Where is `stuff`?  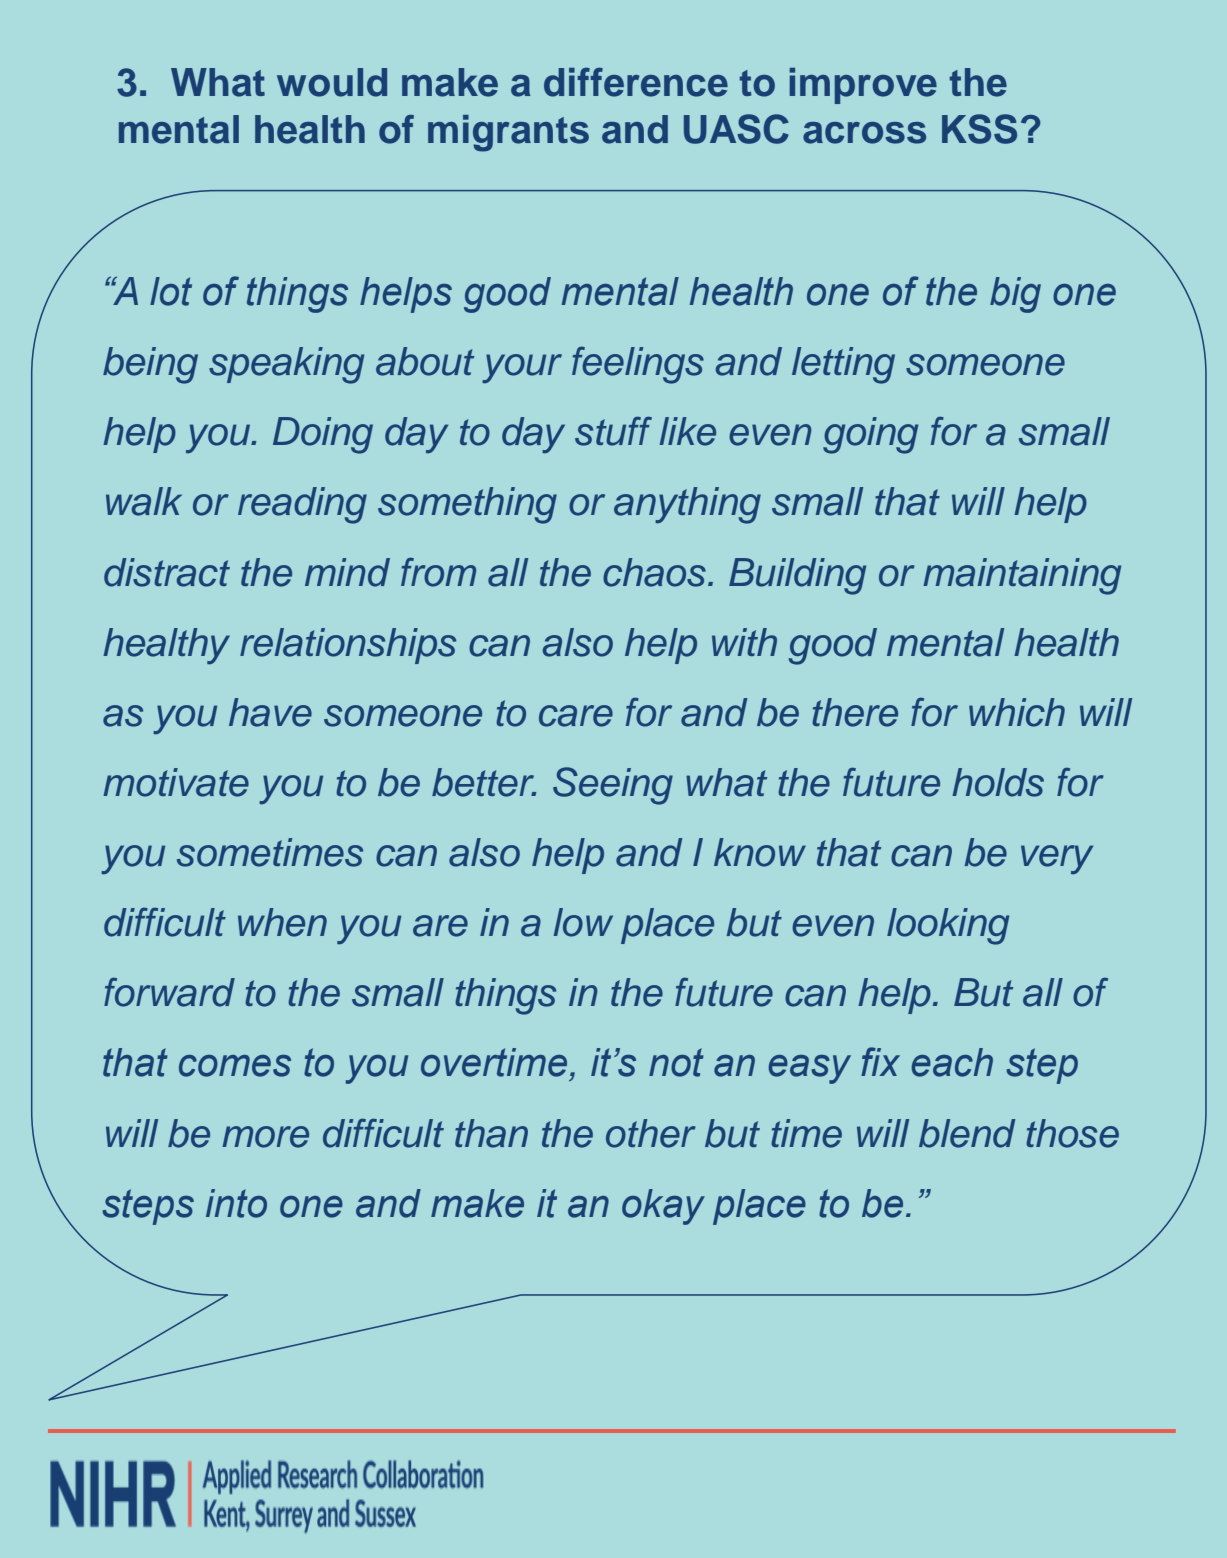
stuff is located at coordinates (613, 431).
